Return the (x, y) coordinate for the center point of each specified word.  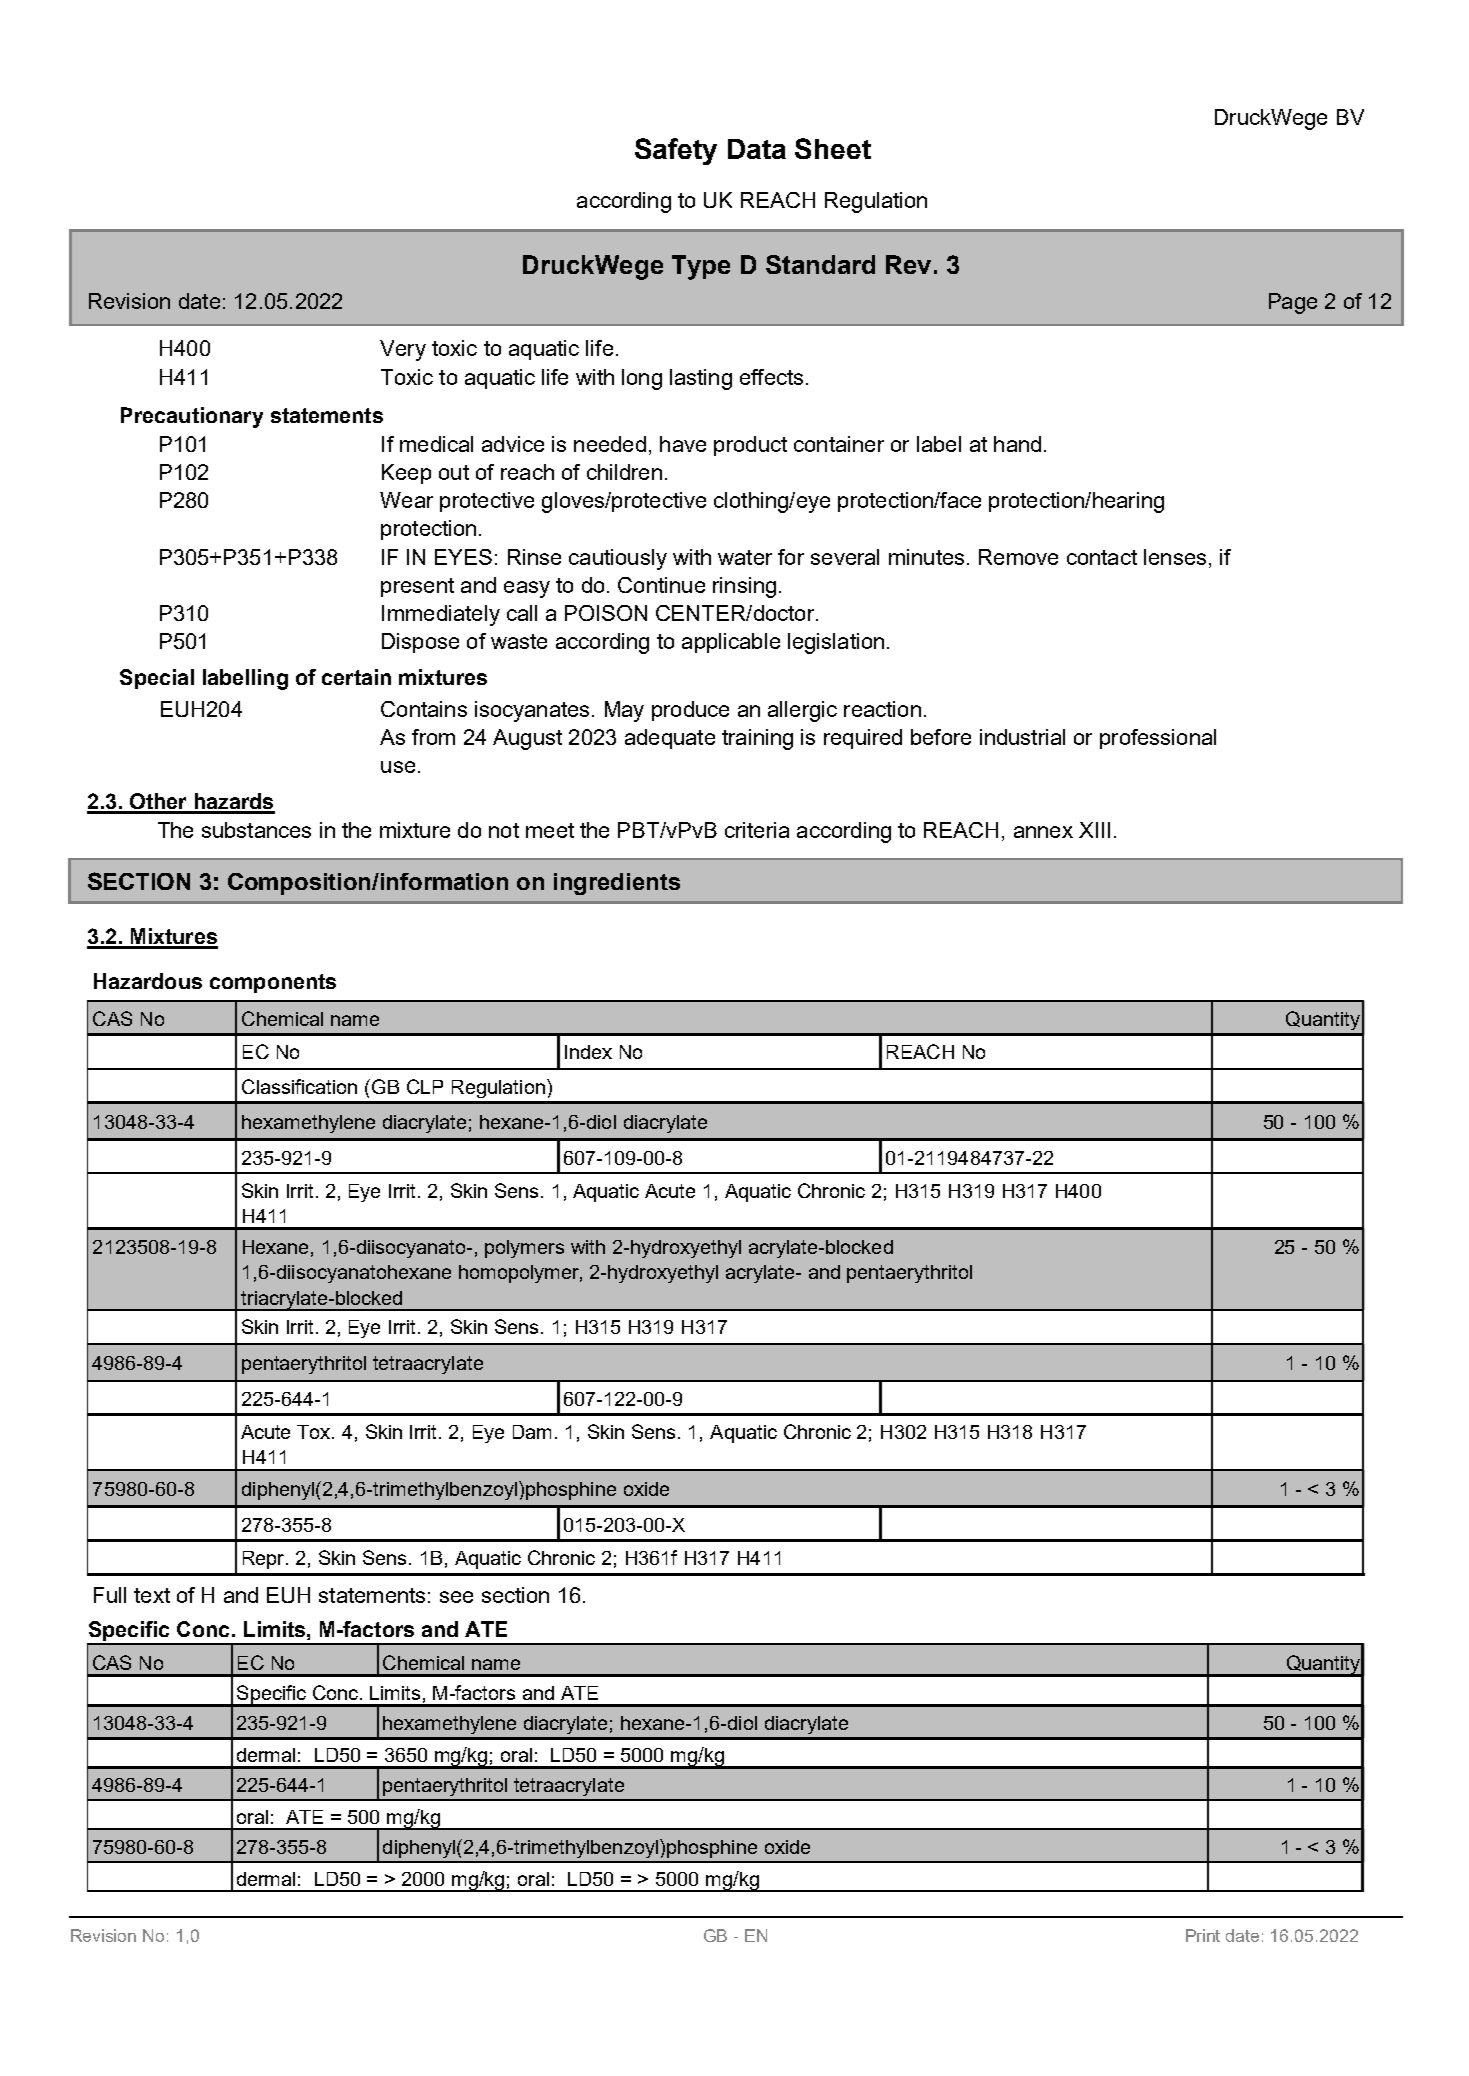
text (152, 1595)
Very (403, 350)
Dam (532, 1432)
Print (1203, 1935)
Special (157, 679)
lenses (1175, 557)
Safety (676, 151)
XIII (1094, 830)
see (456, 1597)
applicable (731, 643)
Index (588, 1052)
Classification (299, 1086)
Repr (265, 1560)
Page (1293, 303)
